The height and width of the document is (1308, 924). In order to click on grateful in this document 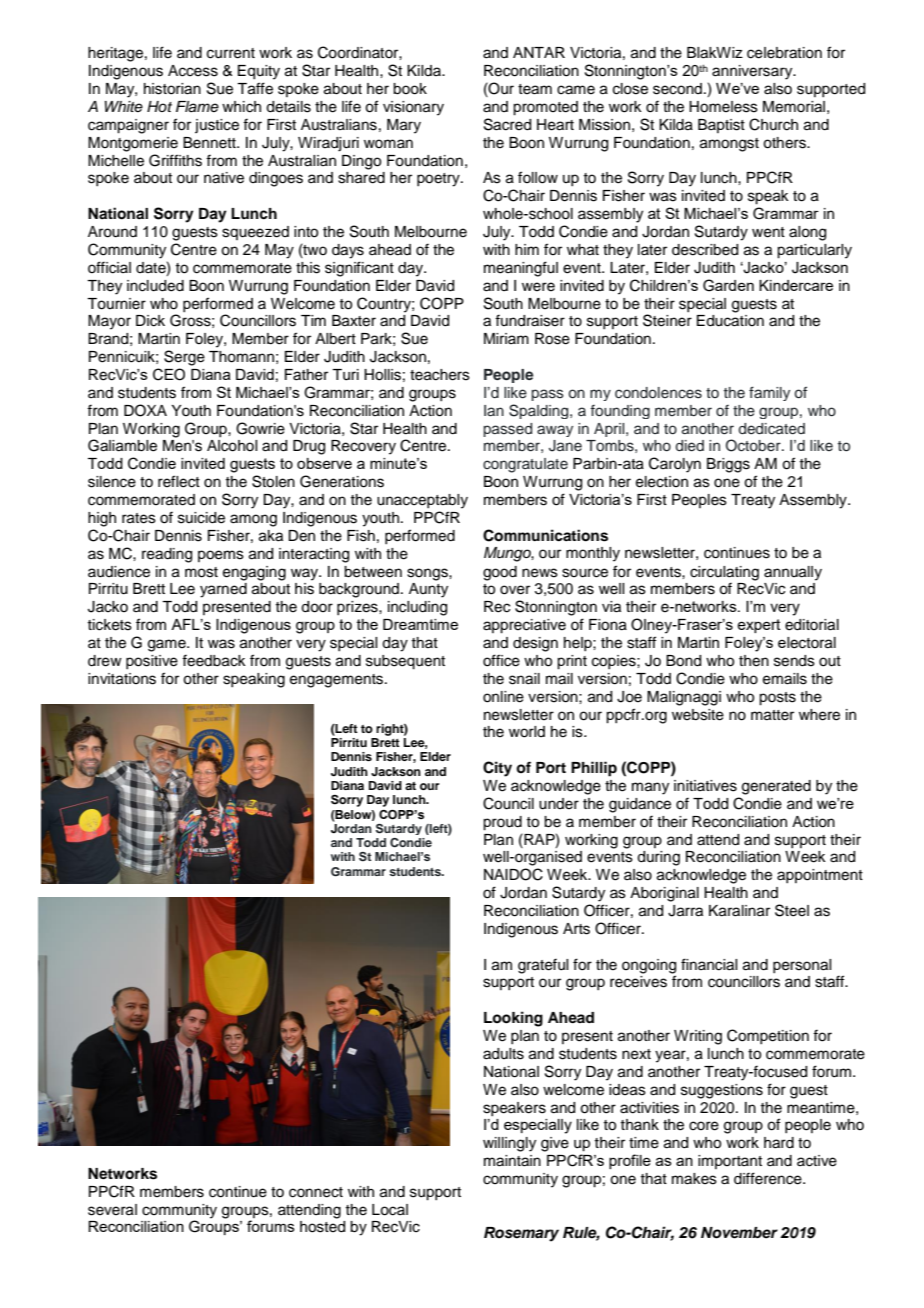, I will do `click(543, 966)`.
